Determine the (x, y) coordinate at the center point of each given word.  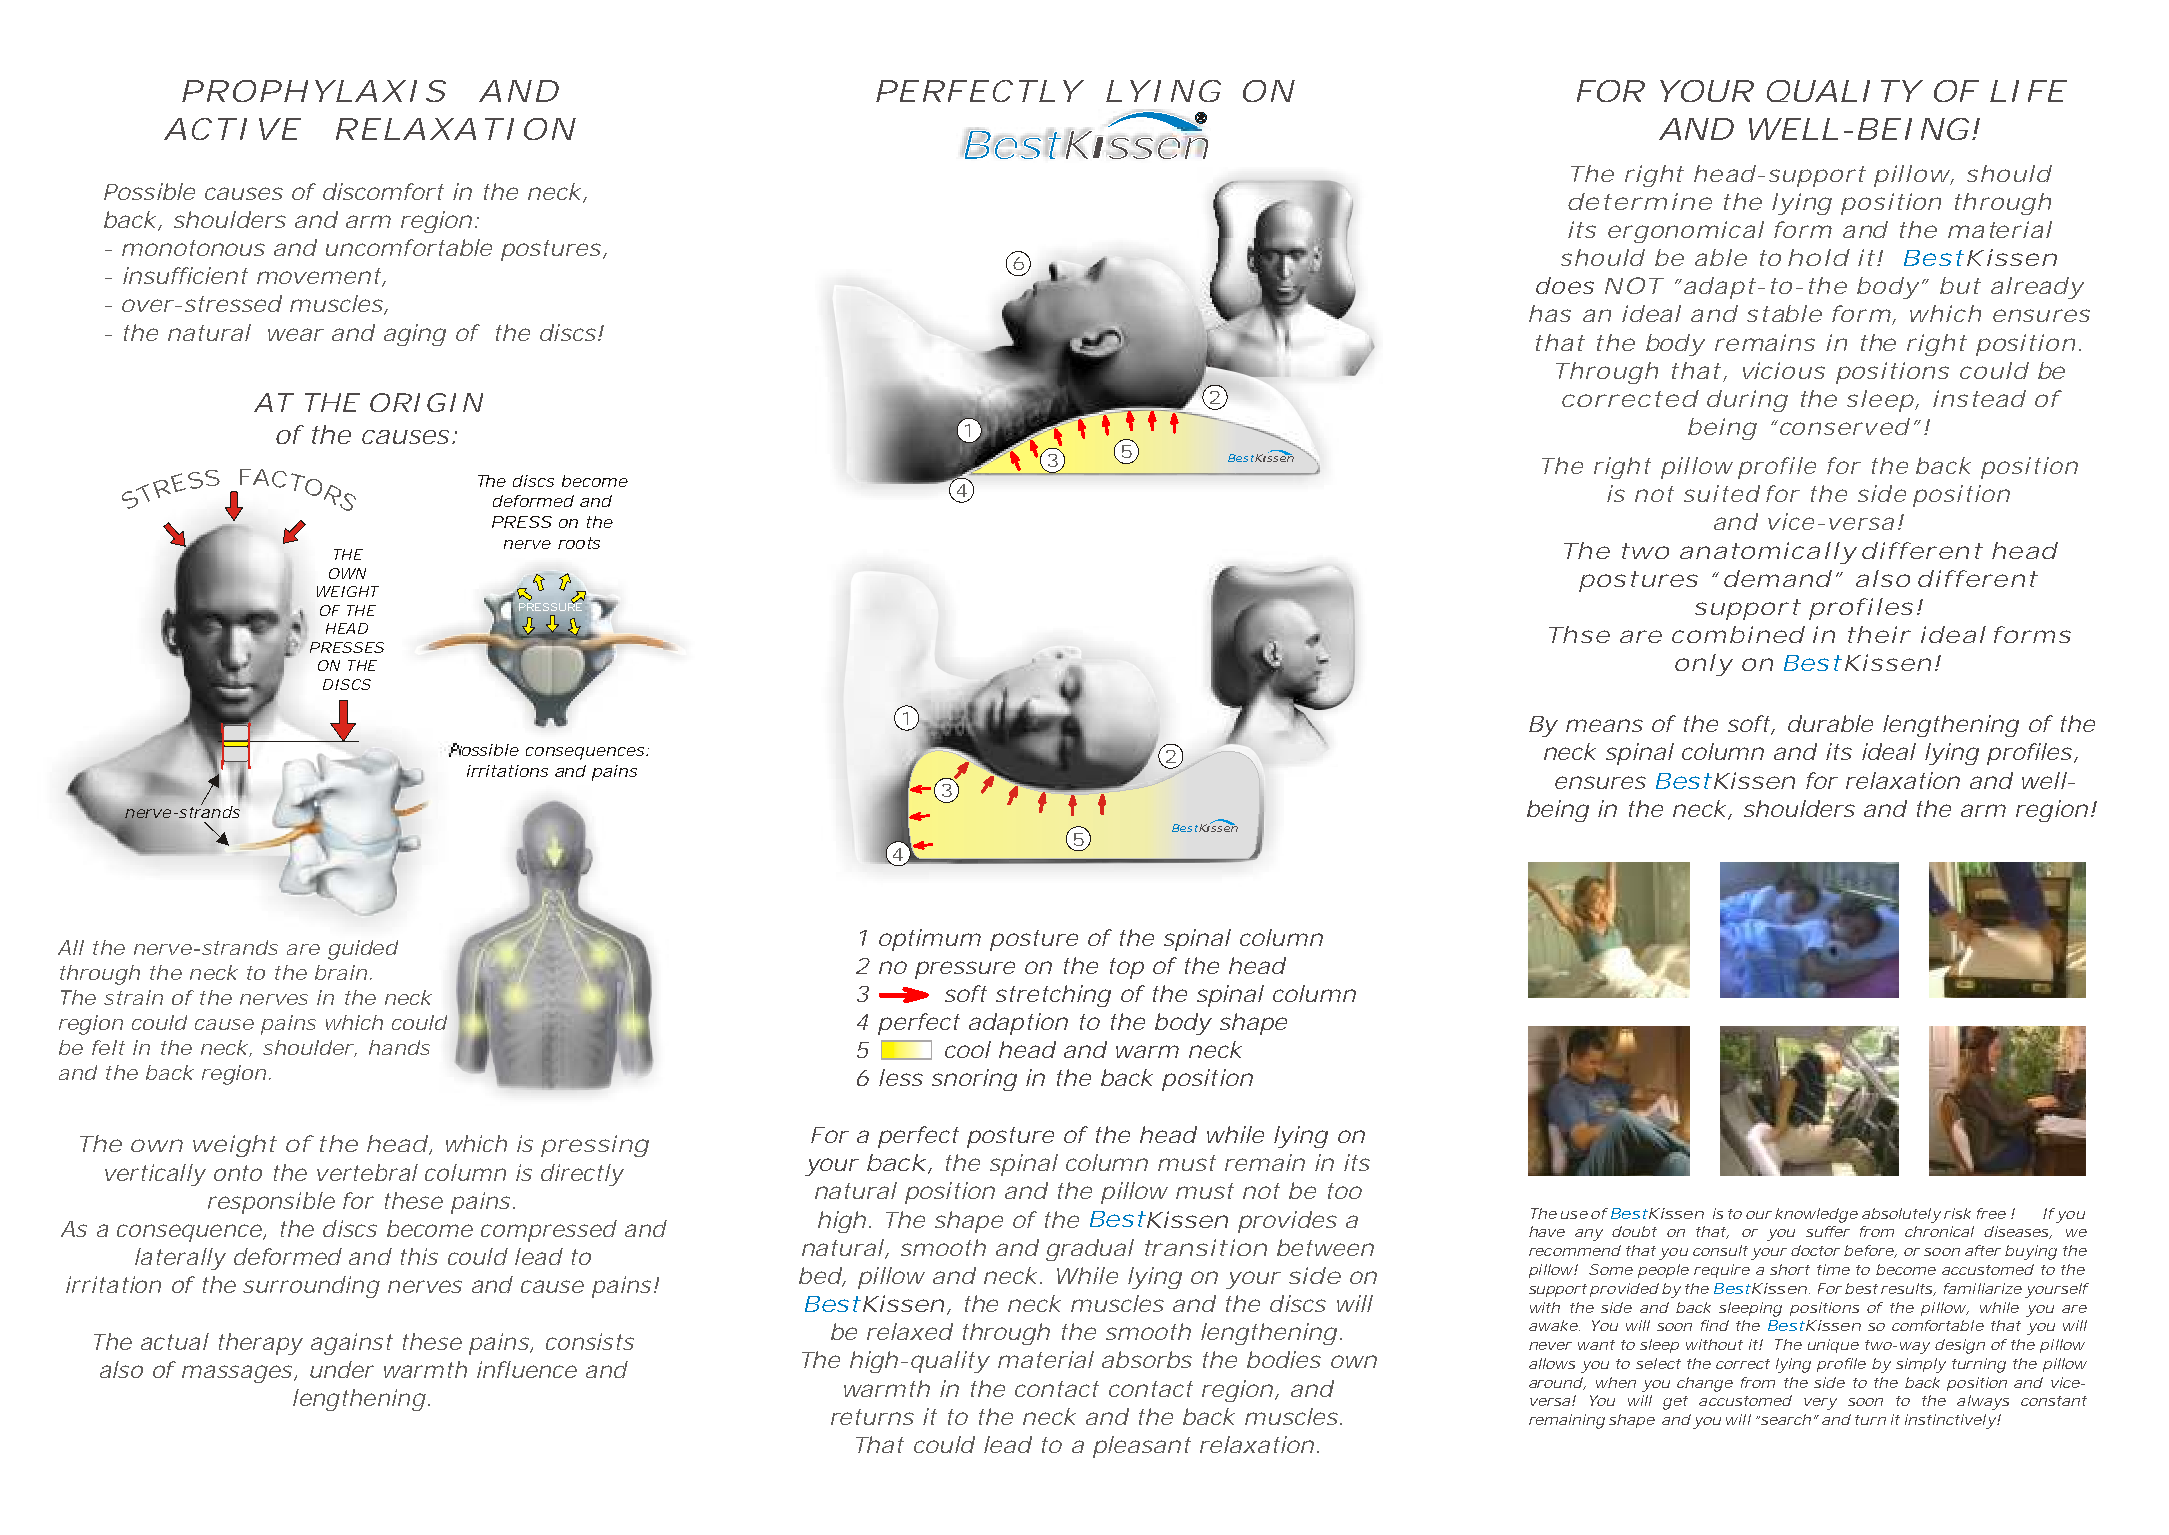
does (1565, 285)
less (901, 1077)
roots (579, 543)
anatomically (1767, 553)
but (1960, 285)
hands (399, 1047)
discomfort (383, 191)
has (1550, 313)
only (1703, 665)
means (1604, 725)
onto (238, 1173)
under (342, 1369)
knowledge (1816, 1215)
